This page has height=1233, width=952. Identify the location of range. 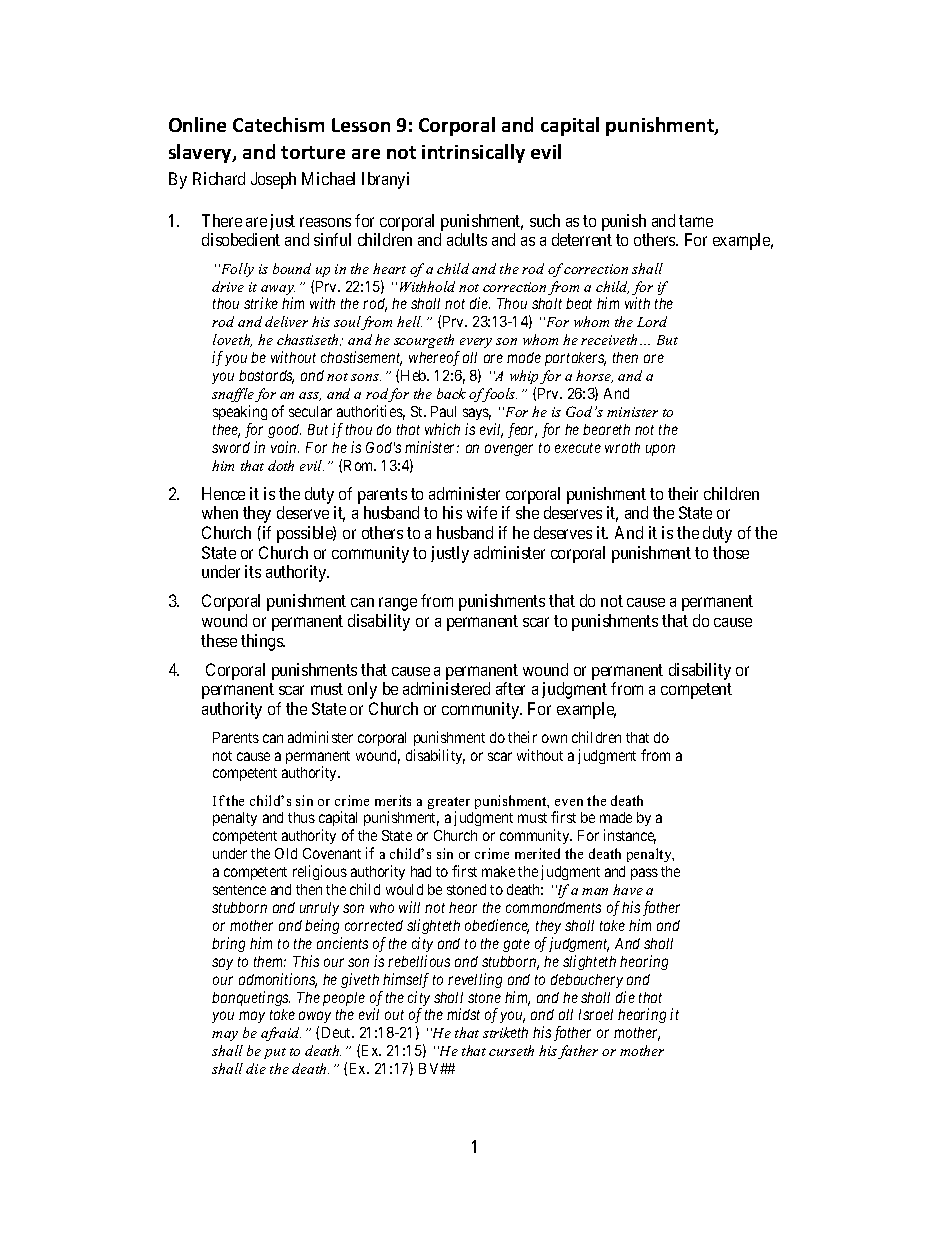
(398, 604).
